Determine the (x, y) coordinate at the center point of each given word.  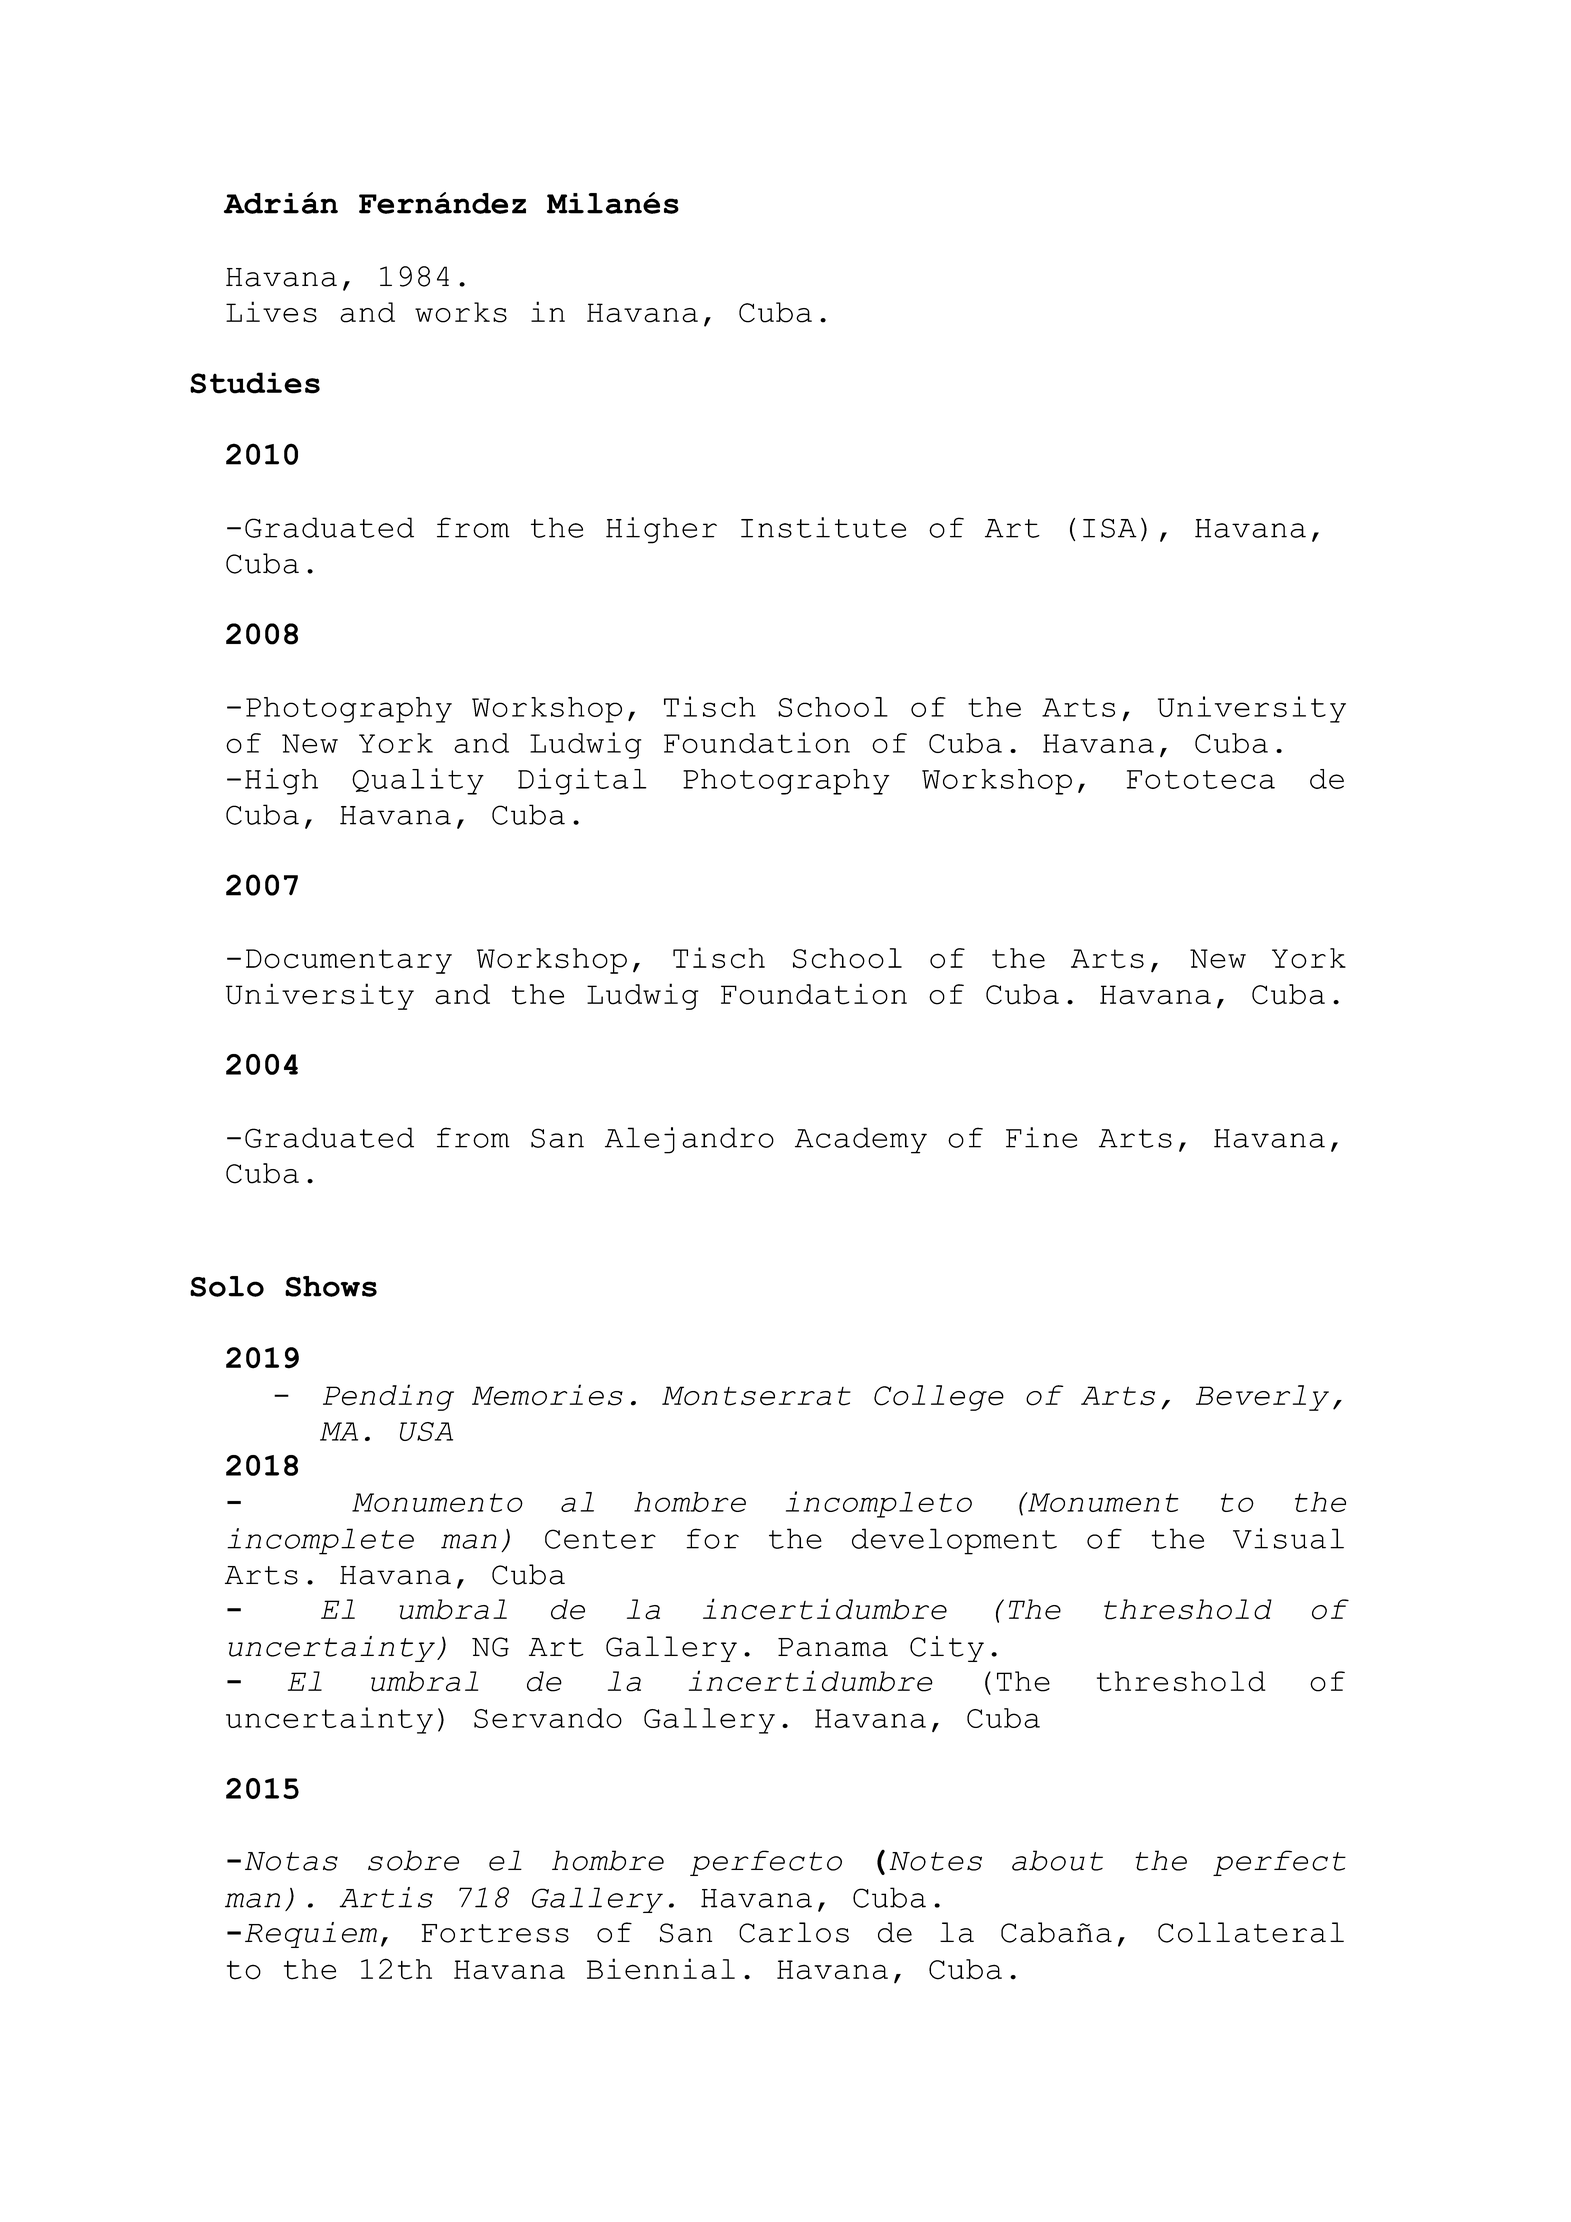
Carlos (794, 1932)
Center (600, 1539)
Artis (386, 1897)
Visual (1288, 1538)
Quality (418, 781)
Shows (331, 1286)
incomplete (320, 1541)
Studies (255, 383)
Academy (861, 1140)
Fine (1041, 1137)
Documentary (349, 961)
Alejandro (689, 1140)
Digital (582, 781)
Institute (823, 527)
